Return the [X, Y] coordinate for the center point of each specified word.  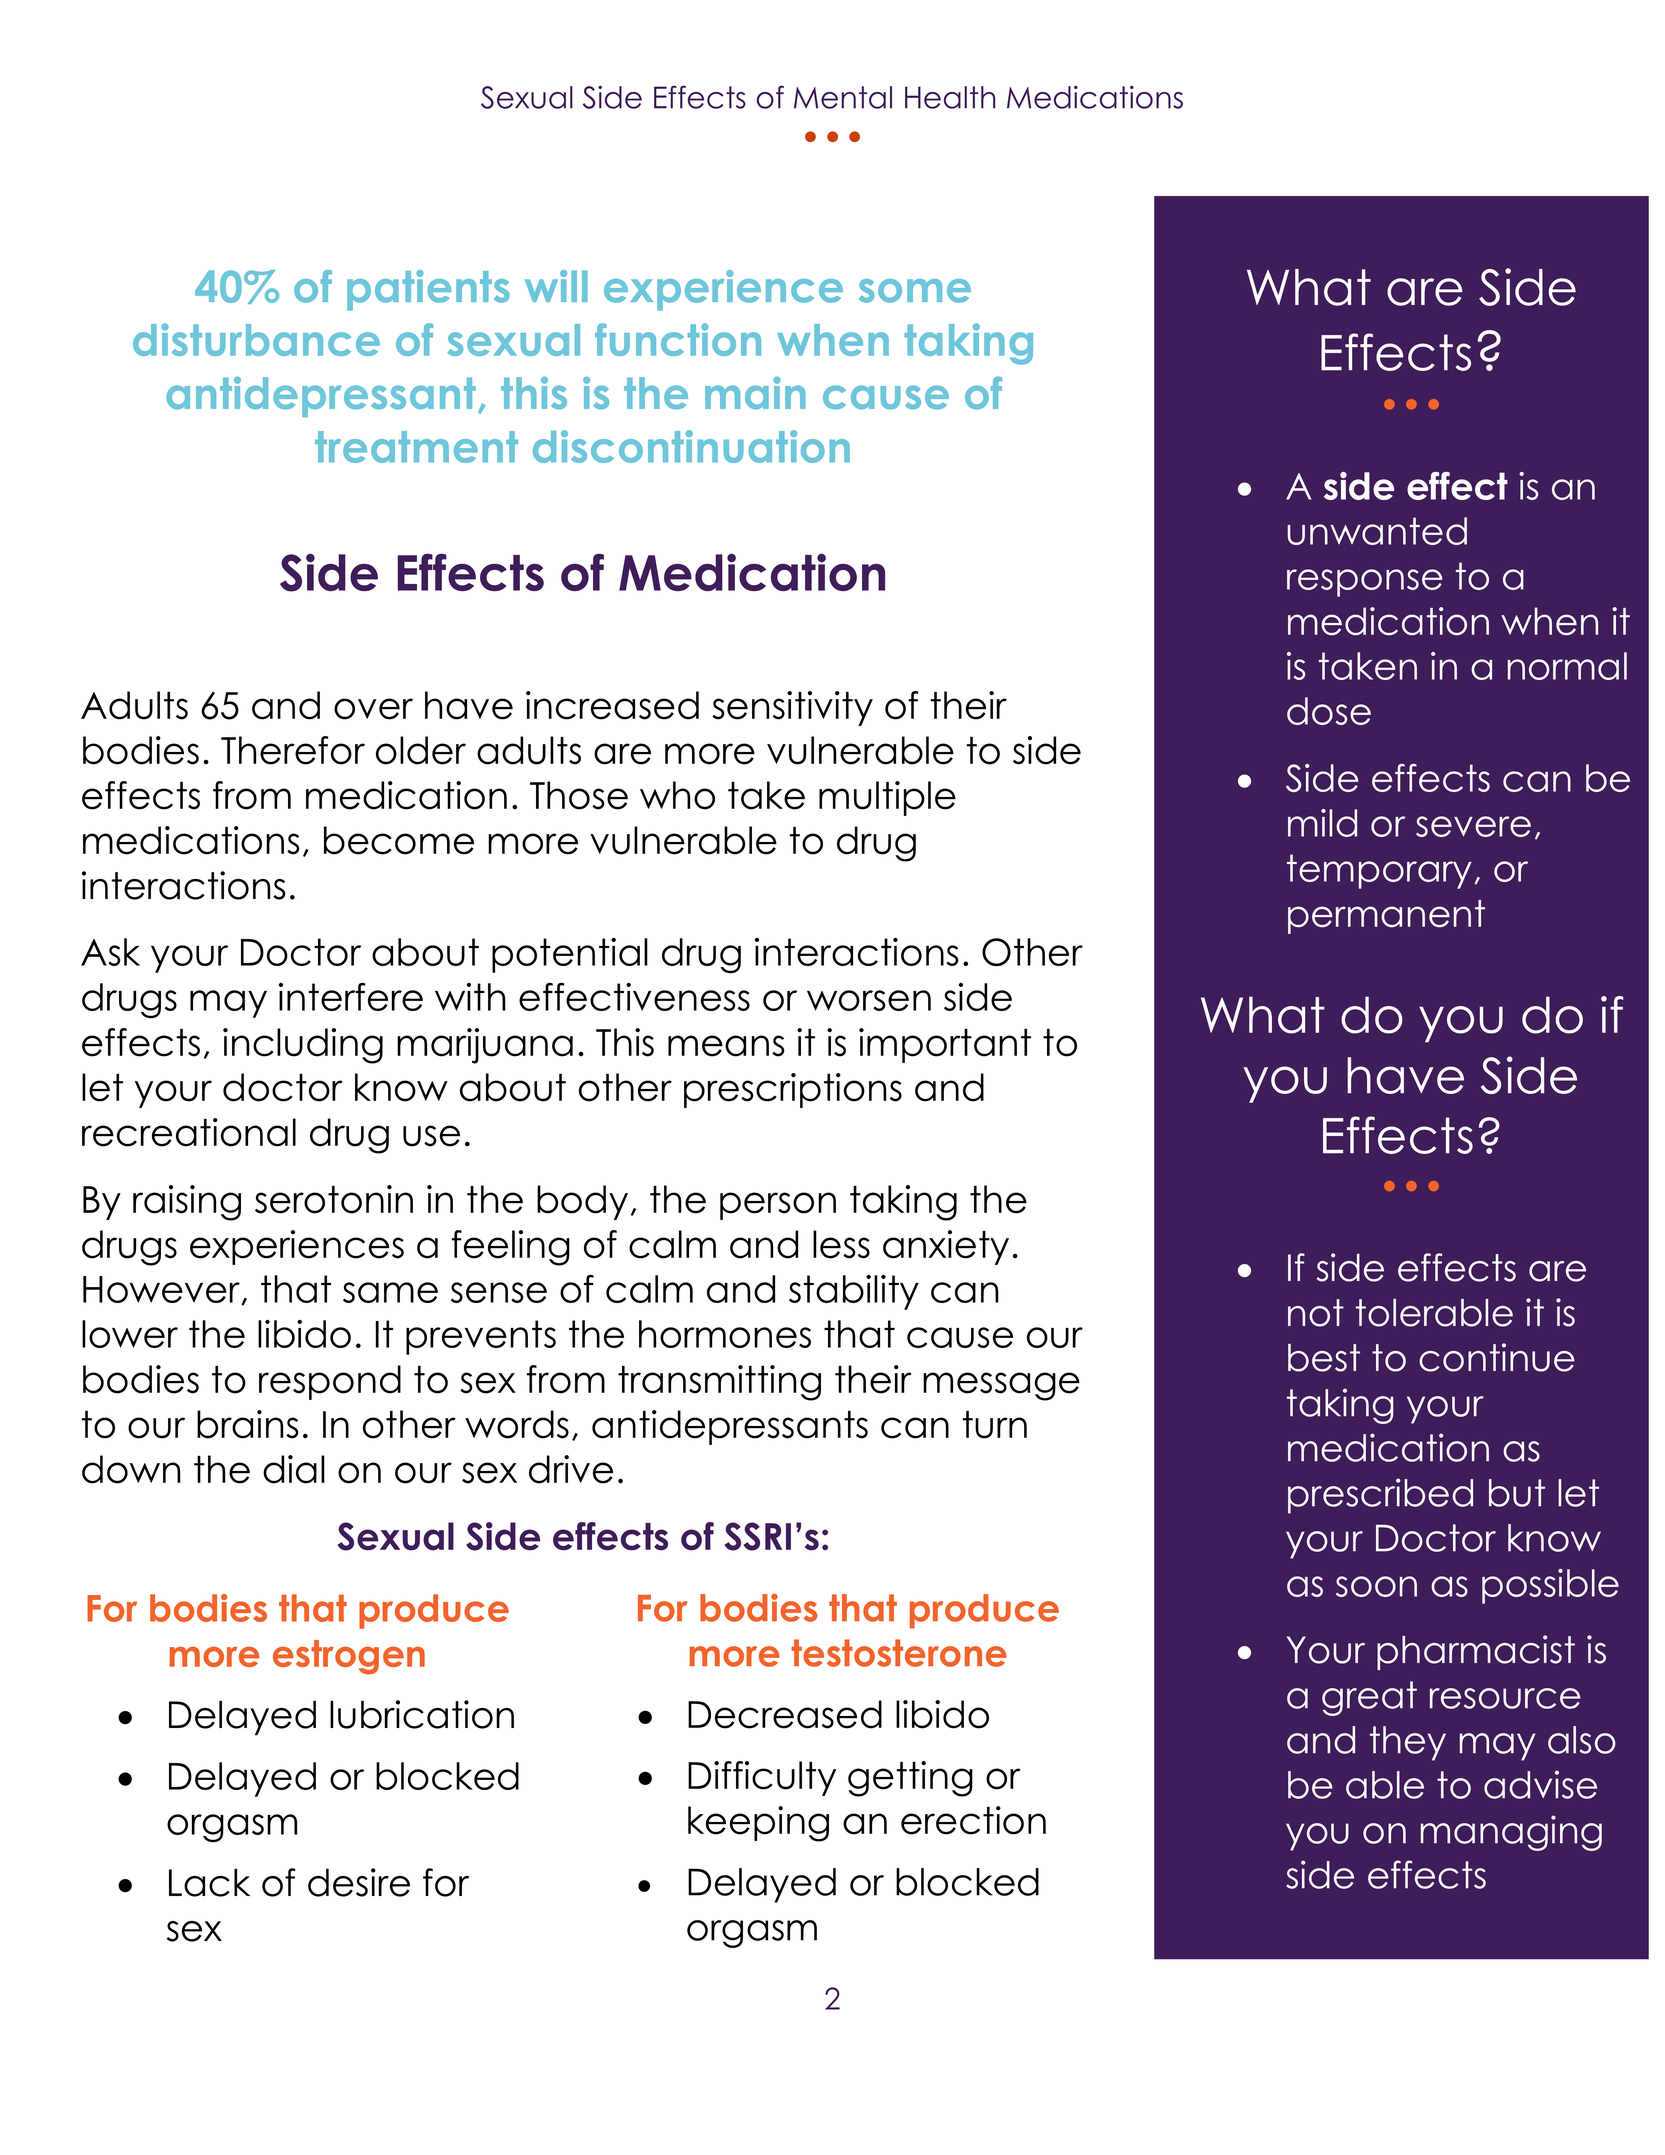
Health [950, 97]
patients [428, 290]
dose [1329, 711]
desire [359, 1882]
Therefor [293, 750]
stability [854, 1292]
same [390, 1292]
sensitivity [792, 708]
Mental [843, 97]
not [1316, 1313]
